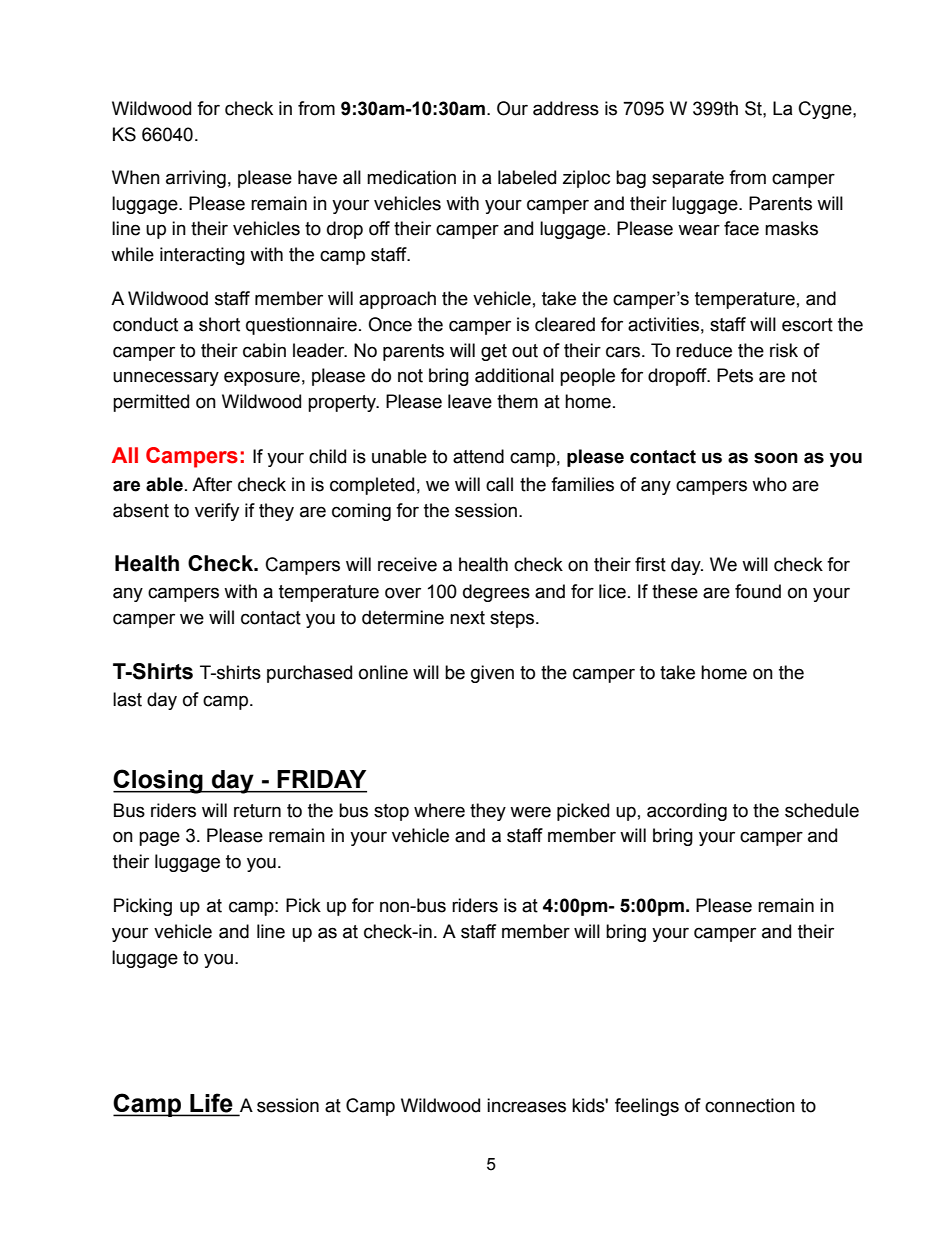  Describe the element at coordinates (526, 1105) in the document. I see `increases` at that location.
